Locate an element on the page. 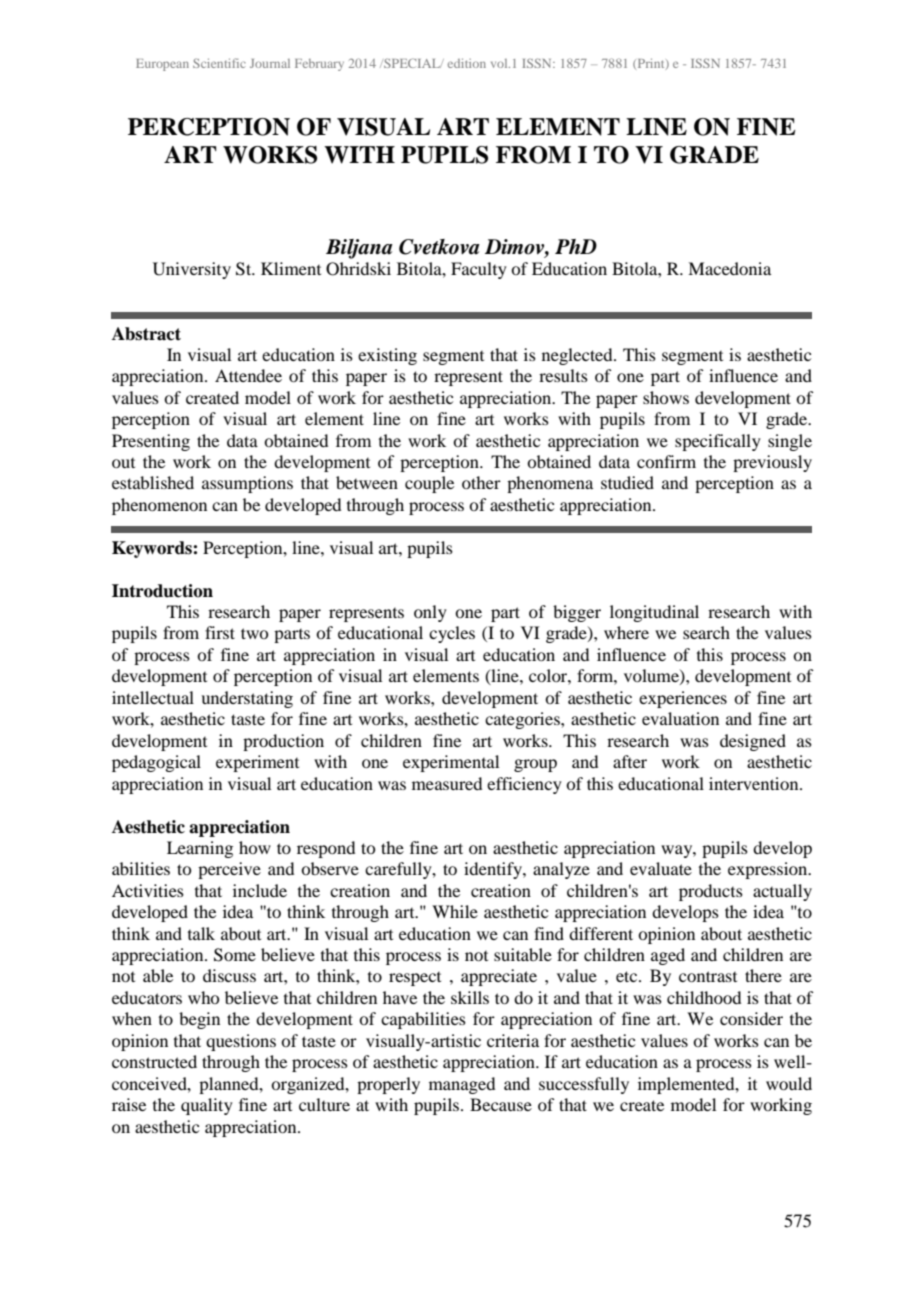 Image resolution: width=924 pixels, height=1308 pixels. Macedonia is located at coordinates (729, 268).
